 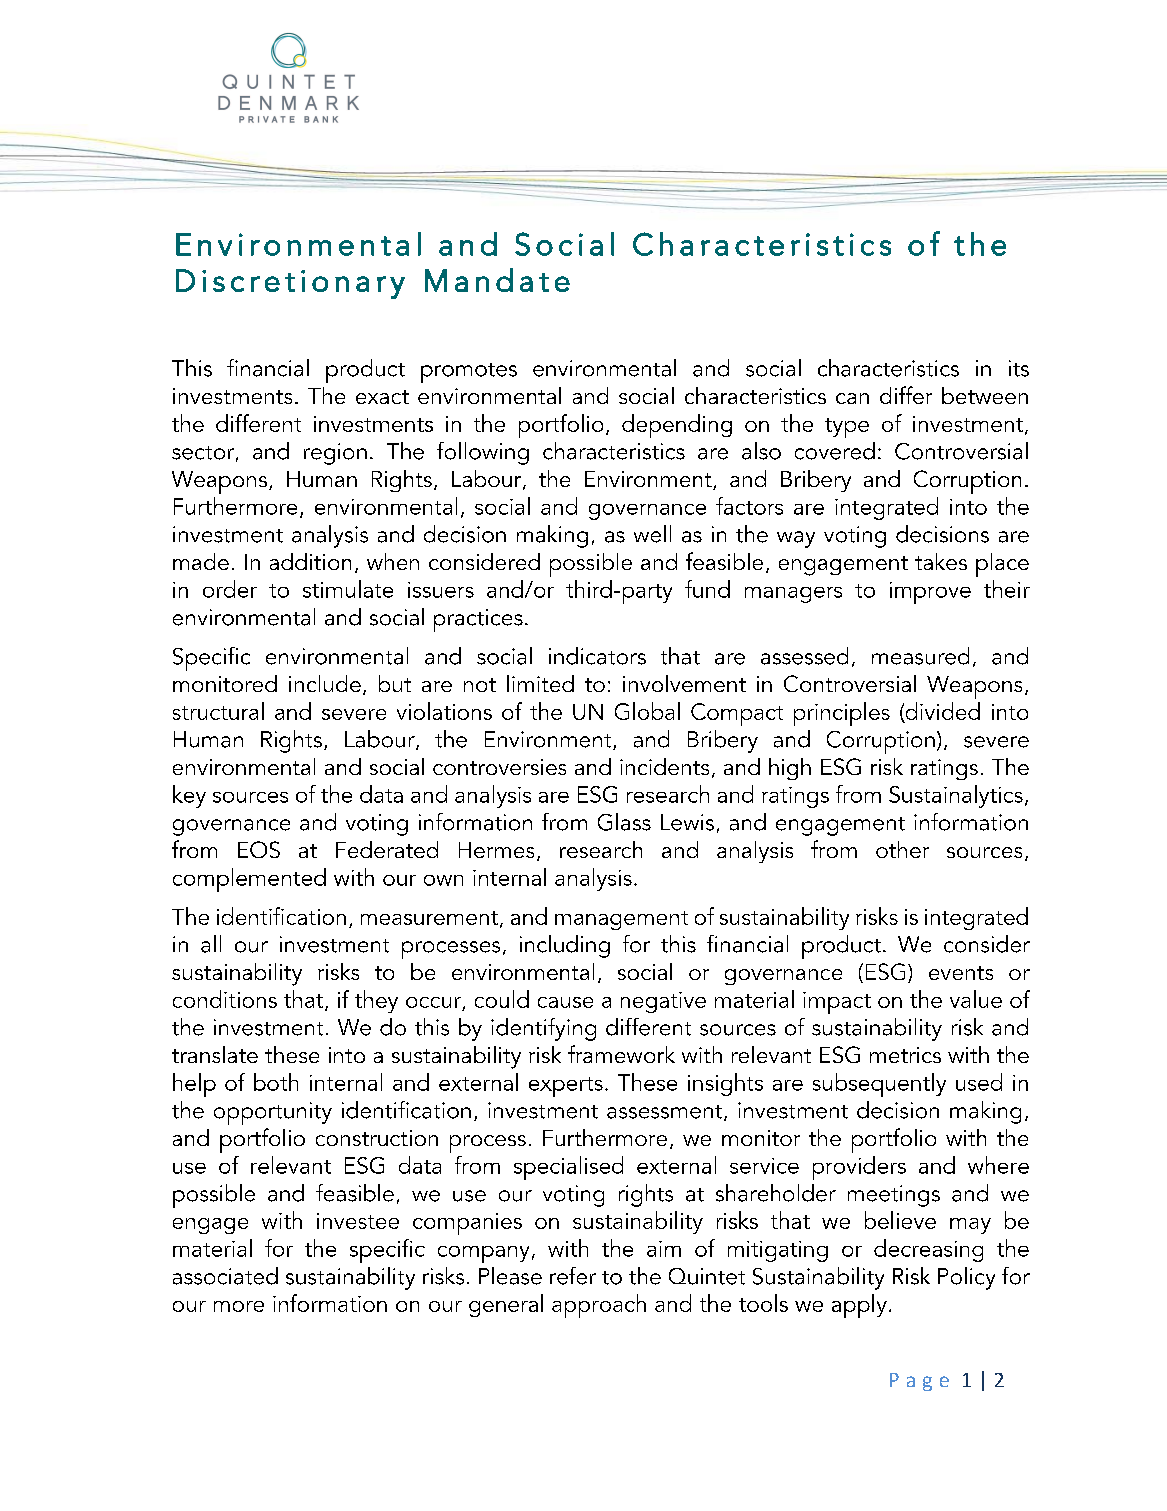 I want to click on its, so click(x=1019, y=368).
